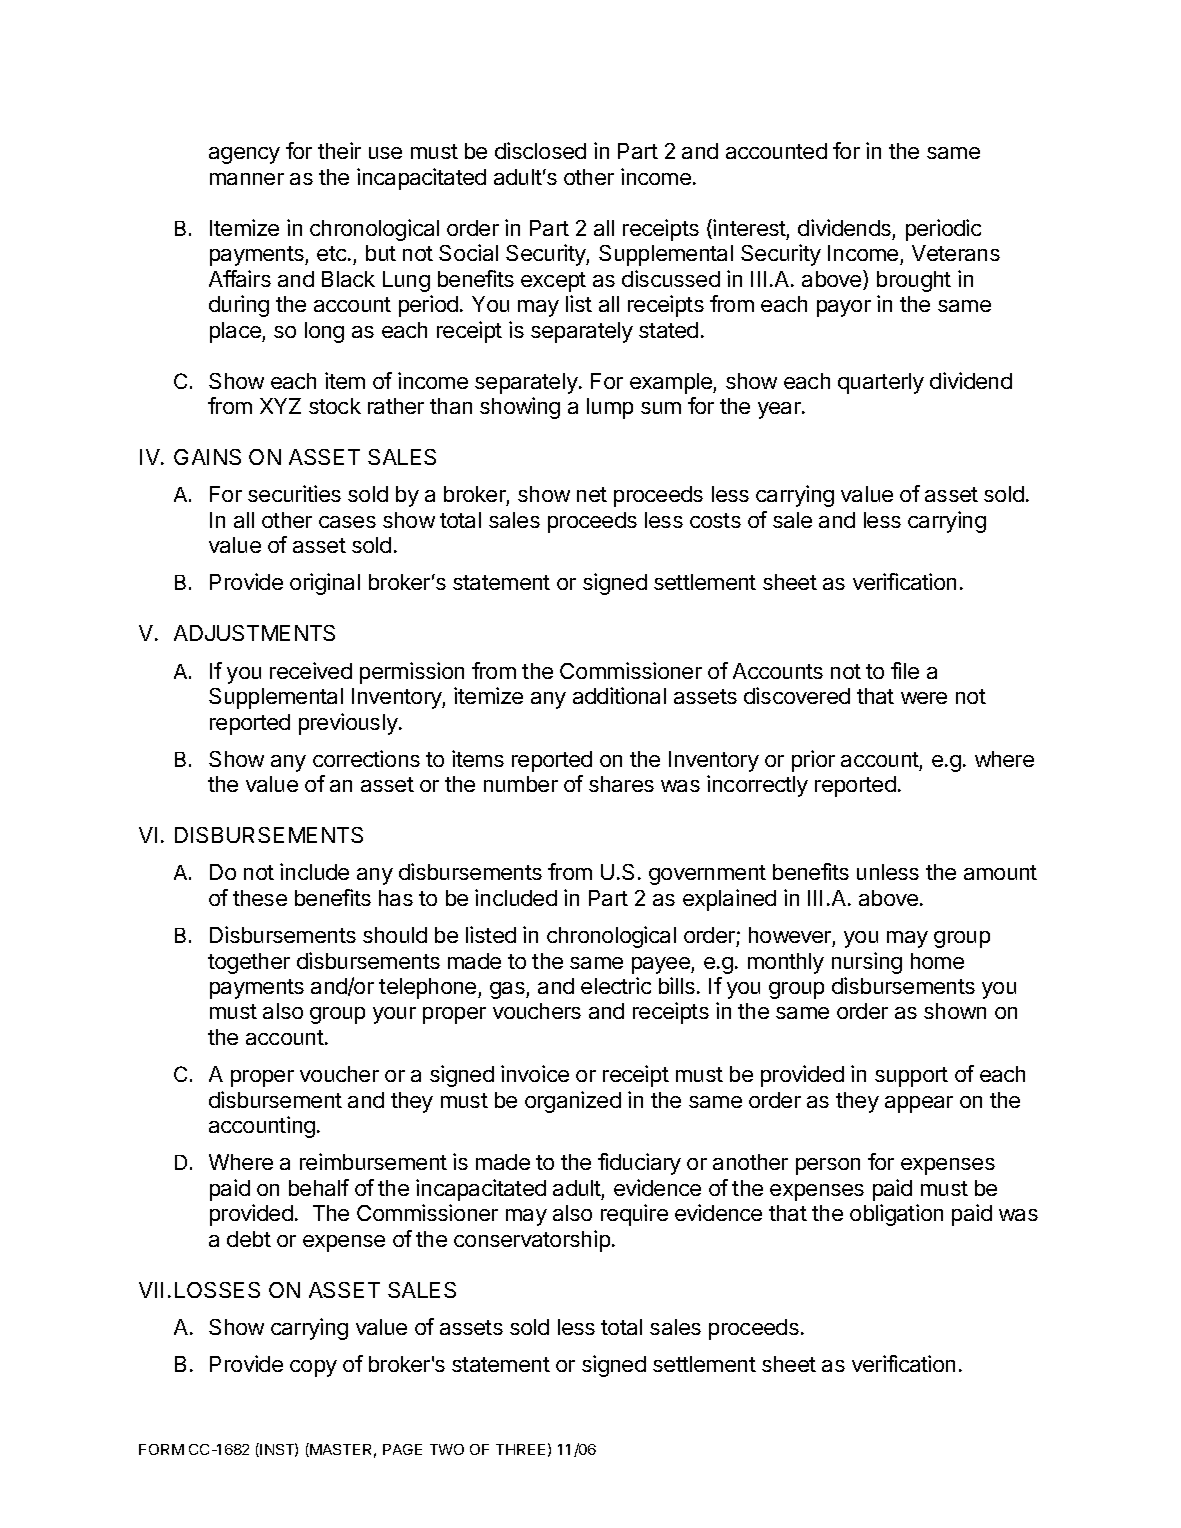  I want to click on organized, so click(573, 1102).
